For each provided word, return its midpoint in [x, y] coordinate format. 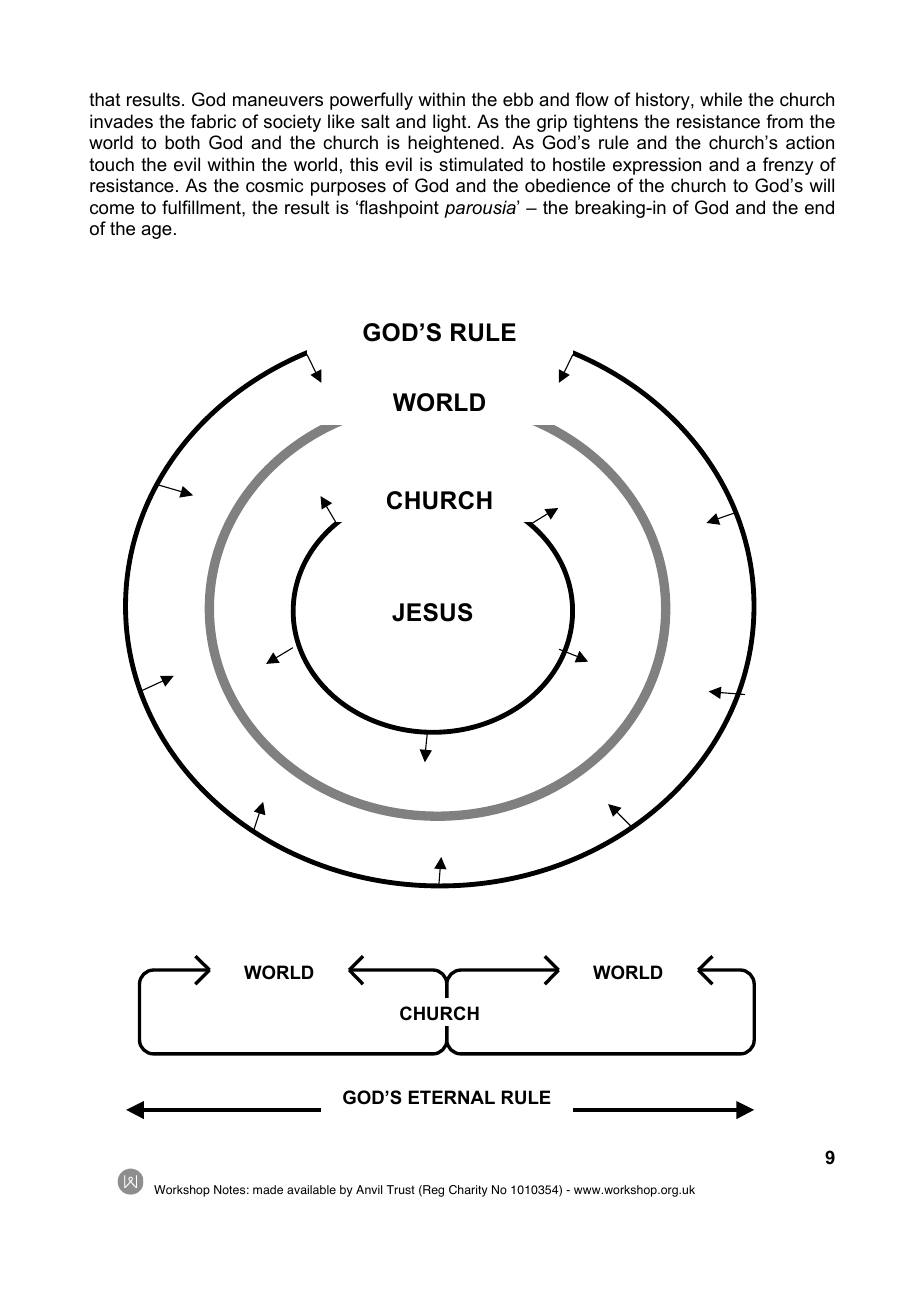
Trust [400, 1189]
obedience [567, 185]
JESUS [432, 612]
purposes [348, 189]
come [112, 209]
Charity [468, 1191]
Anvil [369, 1189]
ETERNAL [452, 1097]
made [268, 1189]
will [821, 185]
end [819, 207]
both [182, 142]
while [721, 99]
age [156, 232]
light [451, 123]
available [311, 1189]
